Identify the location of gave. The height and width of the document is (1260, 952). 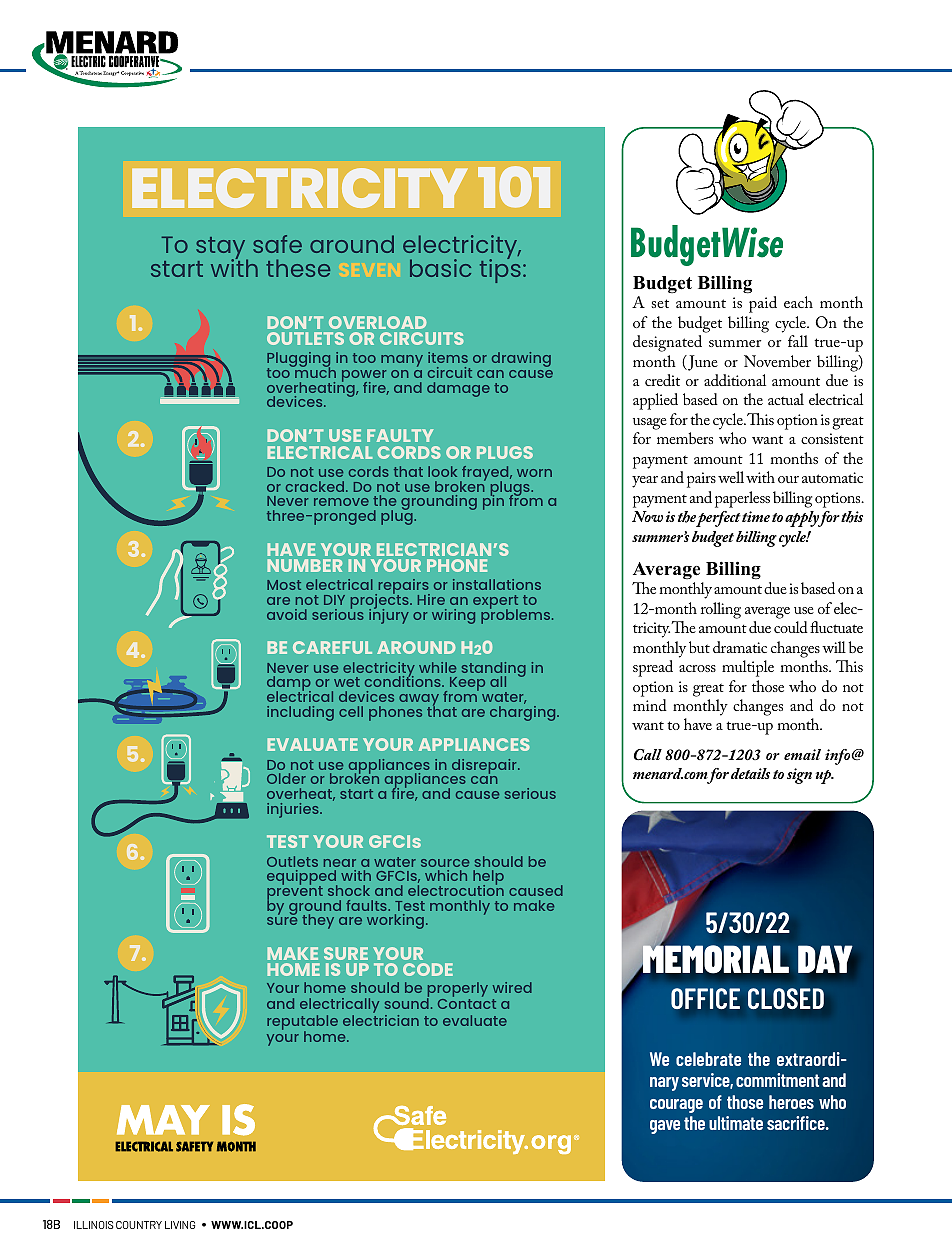
(665, 1127).
